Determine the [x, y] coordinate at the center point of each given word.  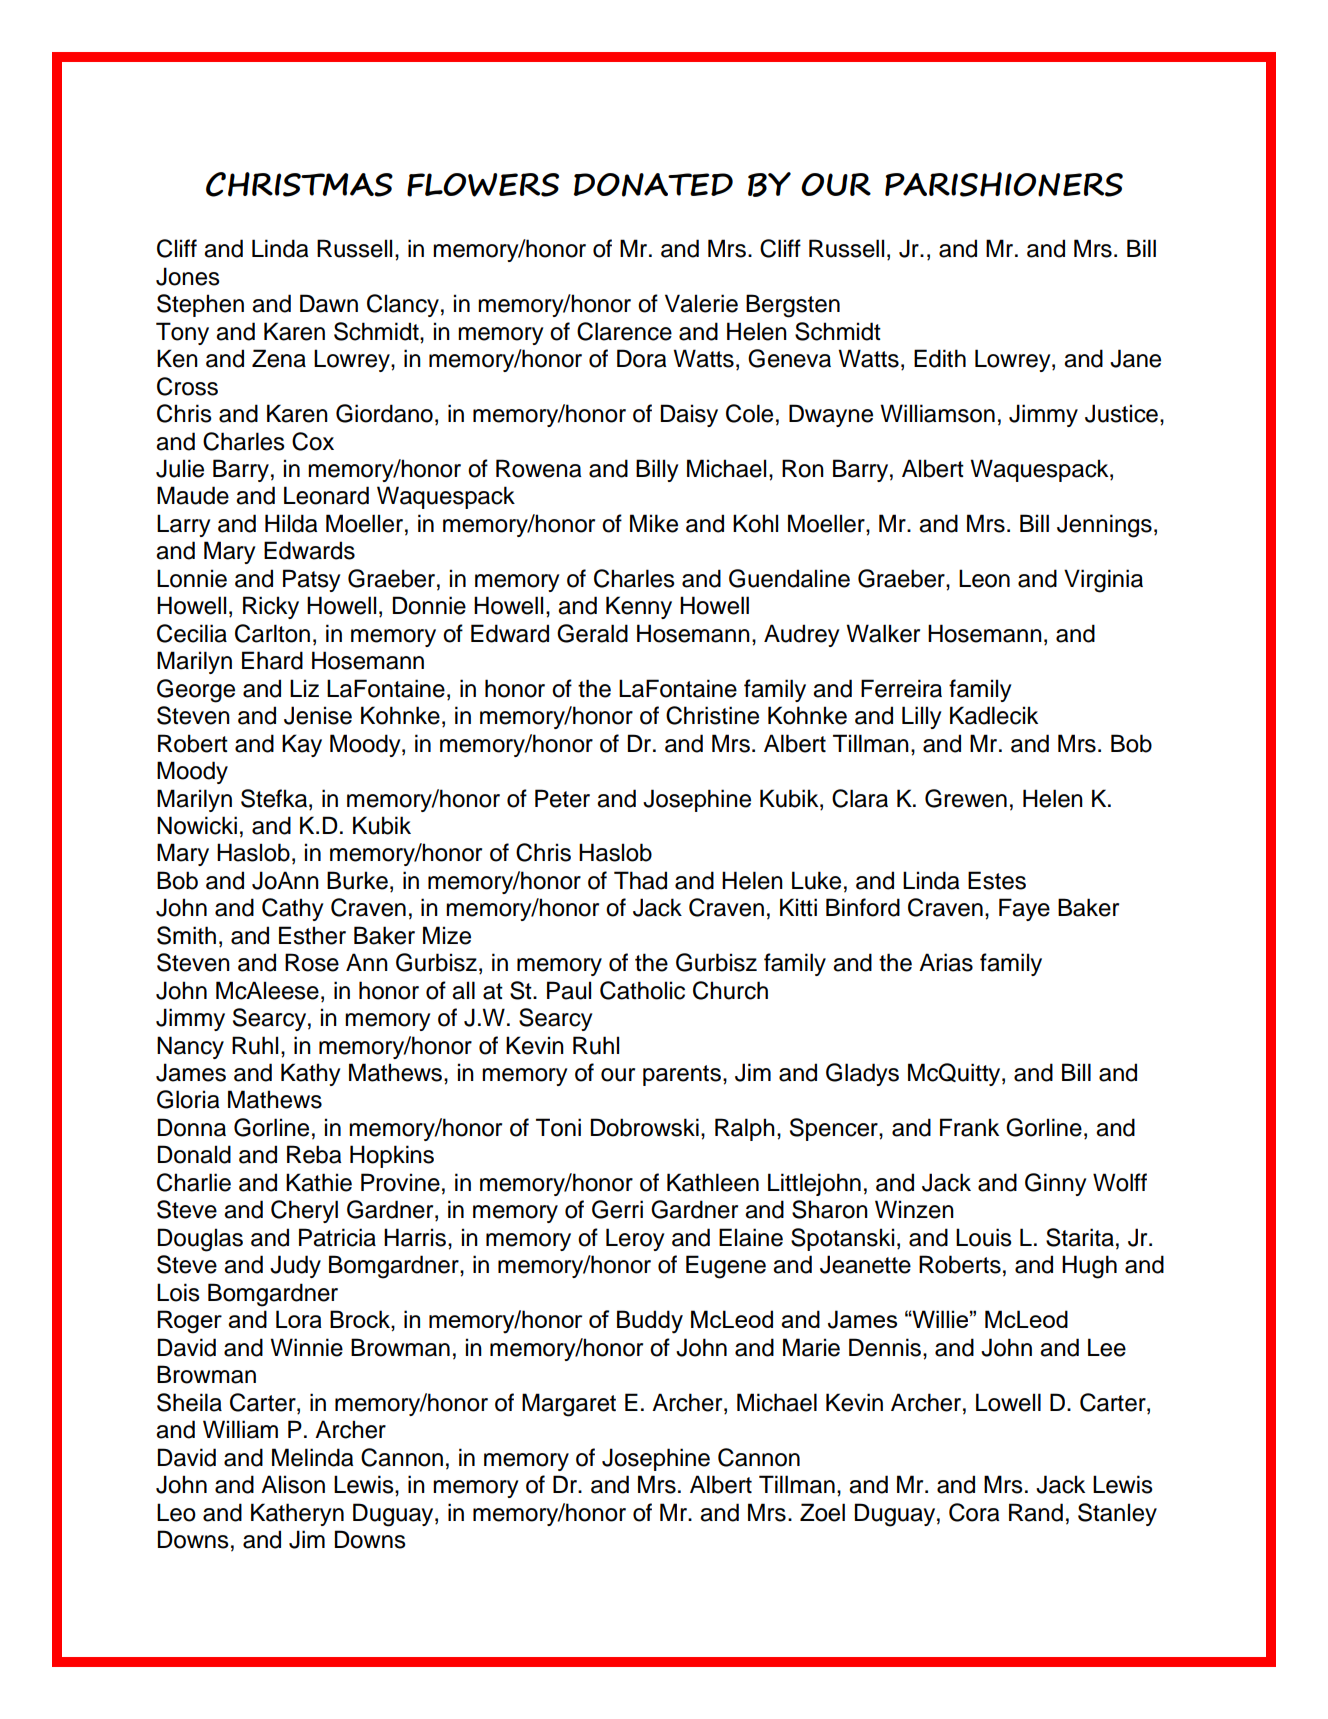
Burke [357, 880]
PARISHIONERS [1004, 184]
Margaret [569, 1405]
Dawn [329, 303]
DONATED [653, 185]
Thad [640, 880]
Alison [293, 1484]
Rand [1036, 1512]
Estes [997, 880]
